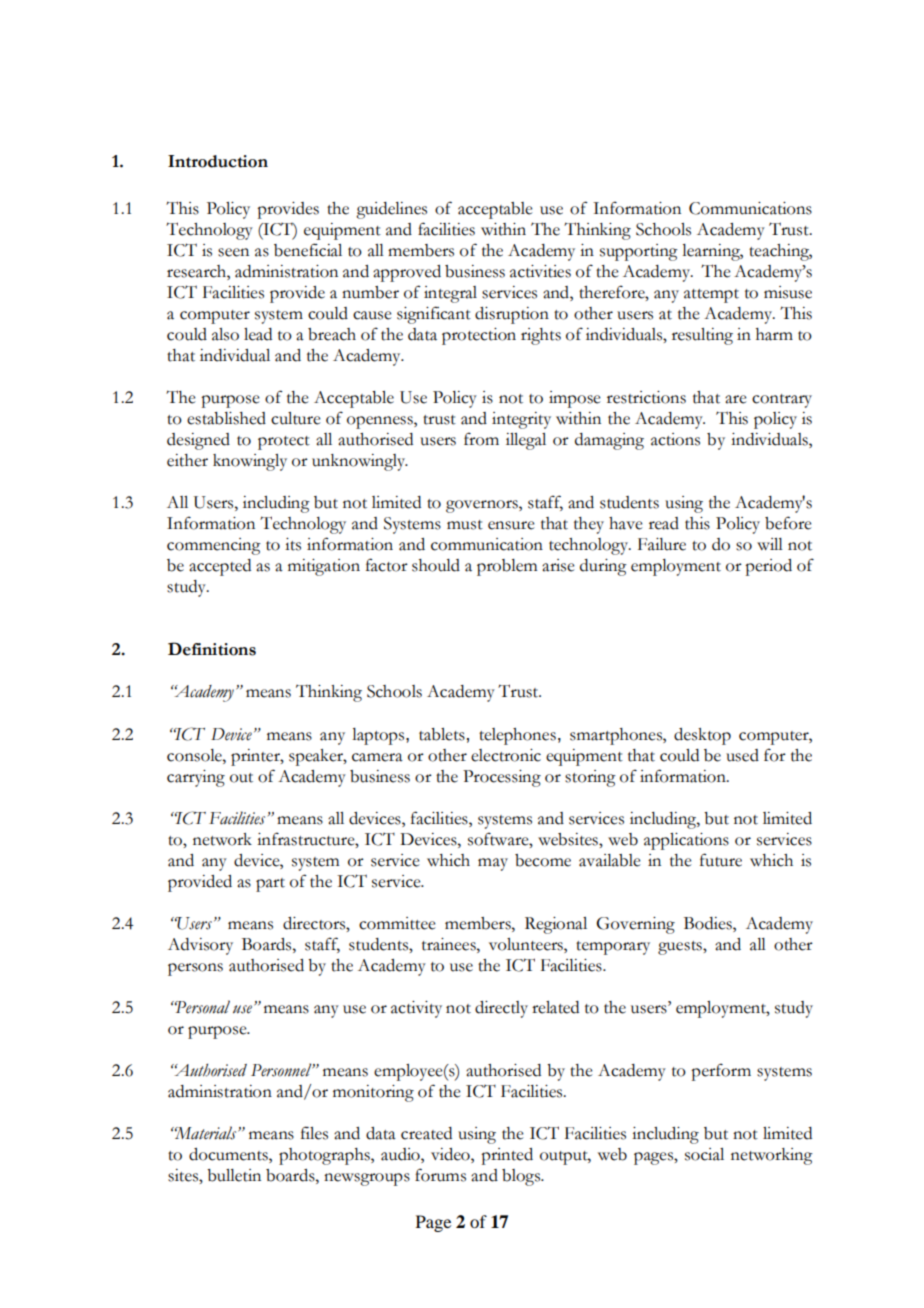 Image resolution: width=924 pixels, height=1308 pixels. What do you see at coordinates (702, 336) in the screenshot?
I see `resulting` at bounding box center [702, 336].
